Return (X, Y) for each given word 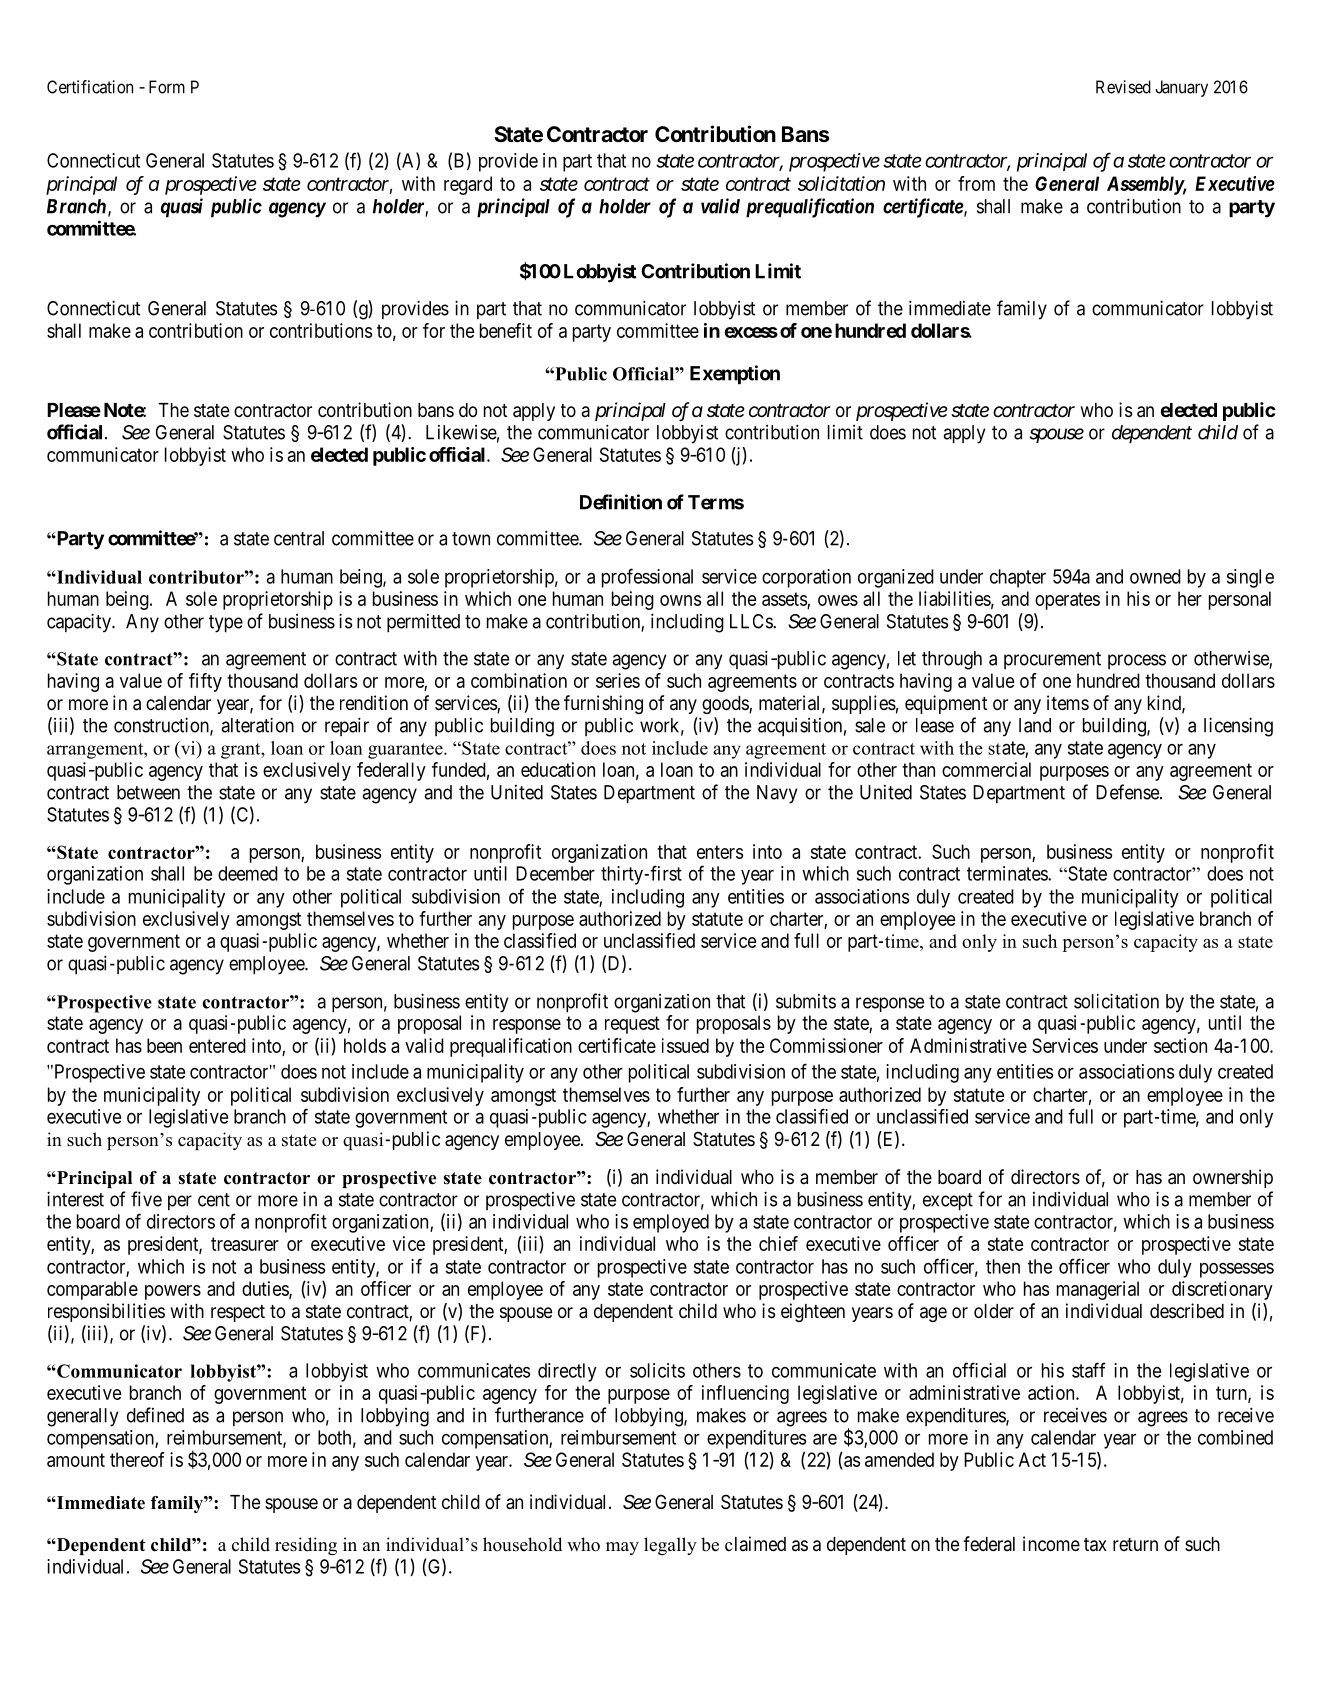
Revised (1123, 87)
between (148, 792)
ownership (1233, 1178)
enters (720, 852)
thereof (137, 1459)
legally (670, 1546)
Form (167, 87)
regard (468, 185)
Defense (1128, 792)
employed (671, 1223)
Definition (621, 502)
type (226, 624)
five (146, 1199)
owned (1155, 576)
